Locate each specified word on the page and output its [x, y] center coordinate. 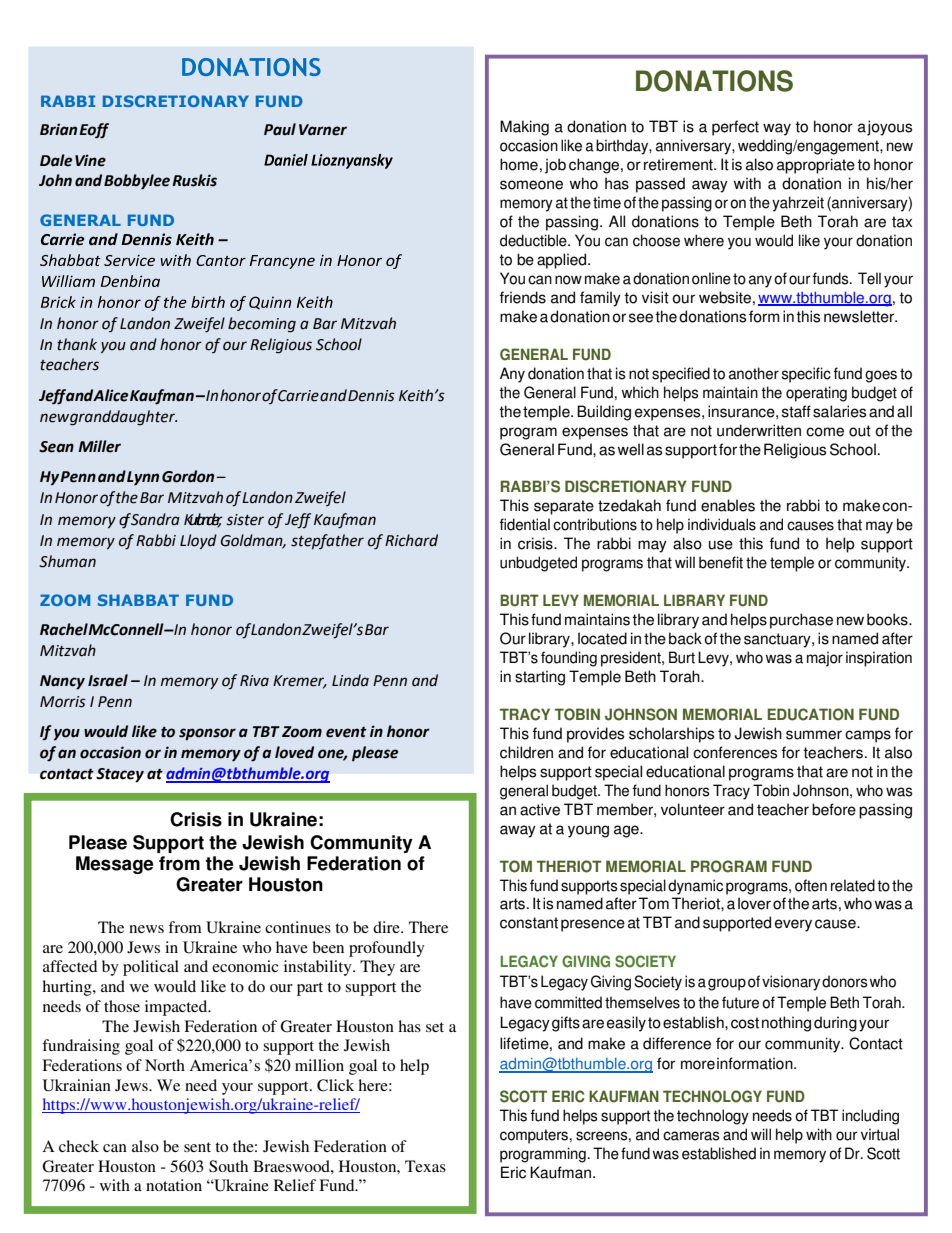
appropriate [816, 166]
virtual [880, 1134]
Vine [90, 160]
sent [197, 1147]
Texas [425, 1166]
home [519, 164]
